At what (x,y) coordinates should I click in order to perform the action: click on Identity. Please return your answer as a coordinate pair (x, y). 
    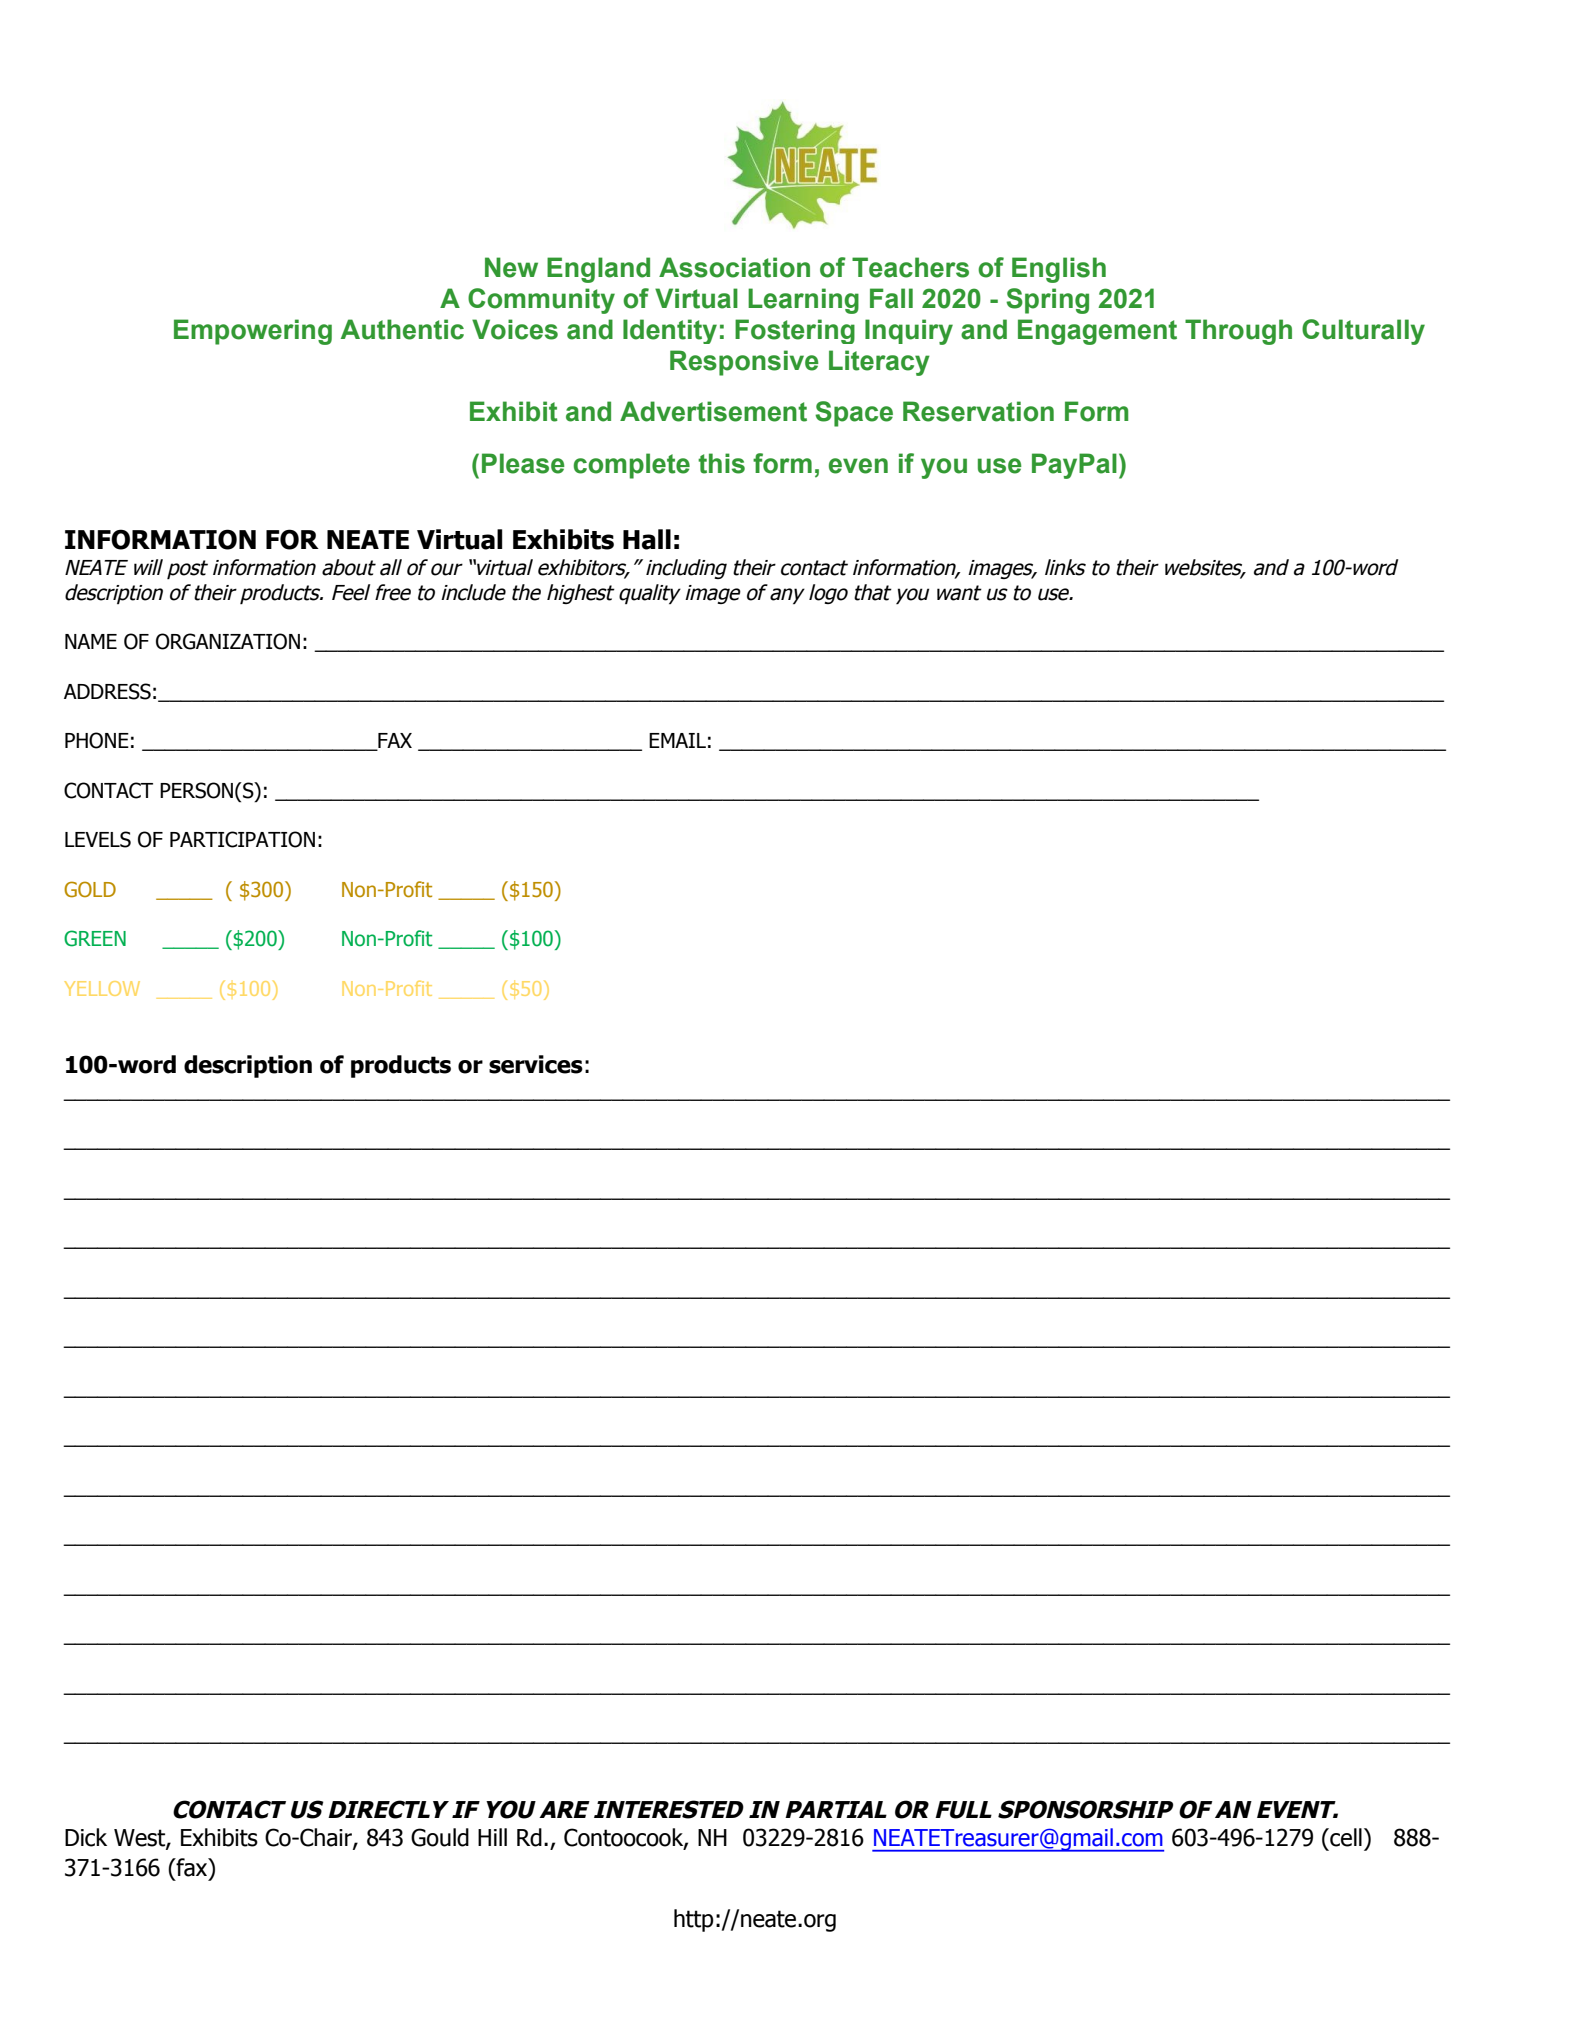
    Looking at the image, I should click on (670, 331).
